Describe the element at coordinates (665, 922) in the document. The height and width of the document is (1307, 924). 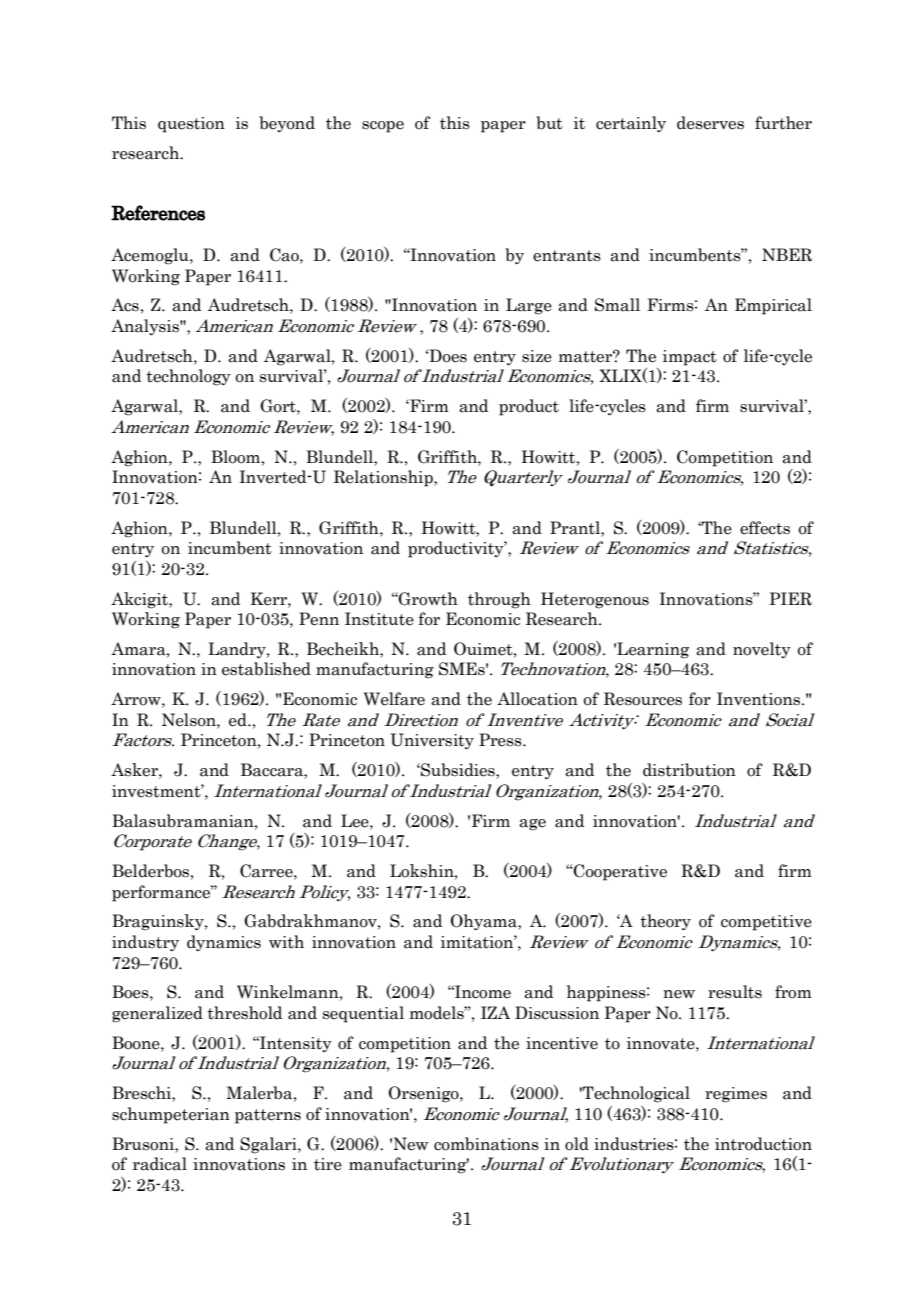
I see `theory` at that location.
